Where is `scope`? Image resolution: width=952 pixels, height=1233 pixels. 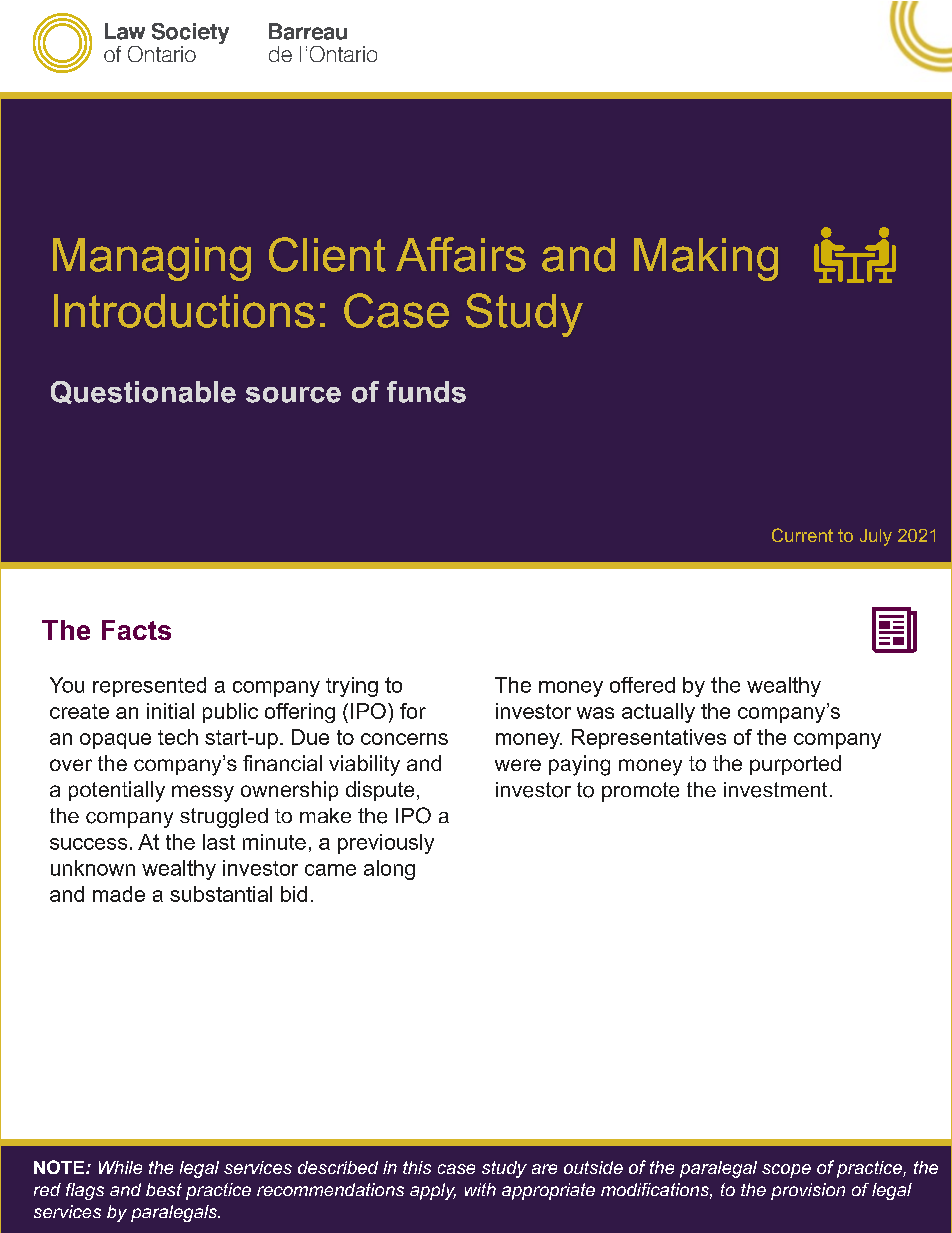 scope is located at coordinates (786, 1171).
